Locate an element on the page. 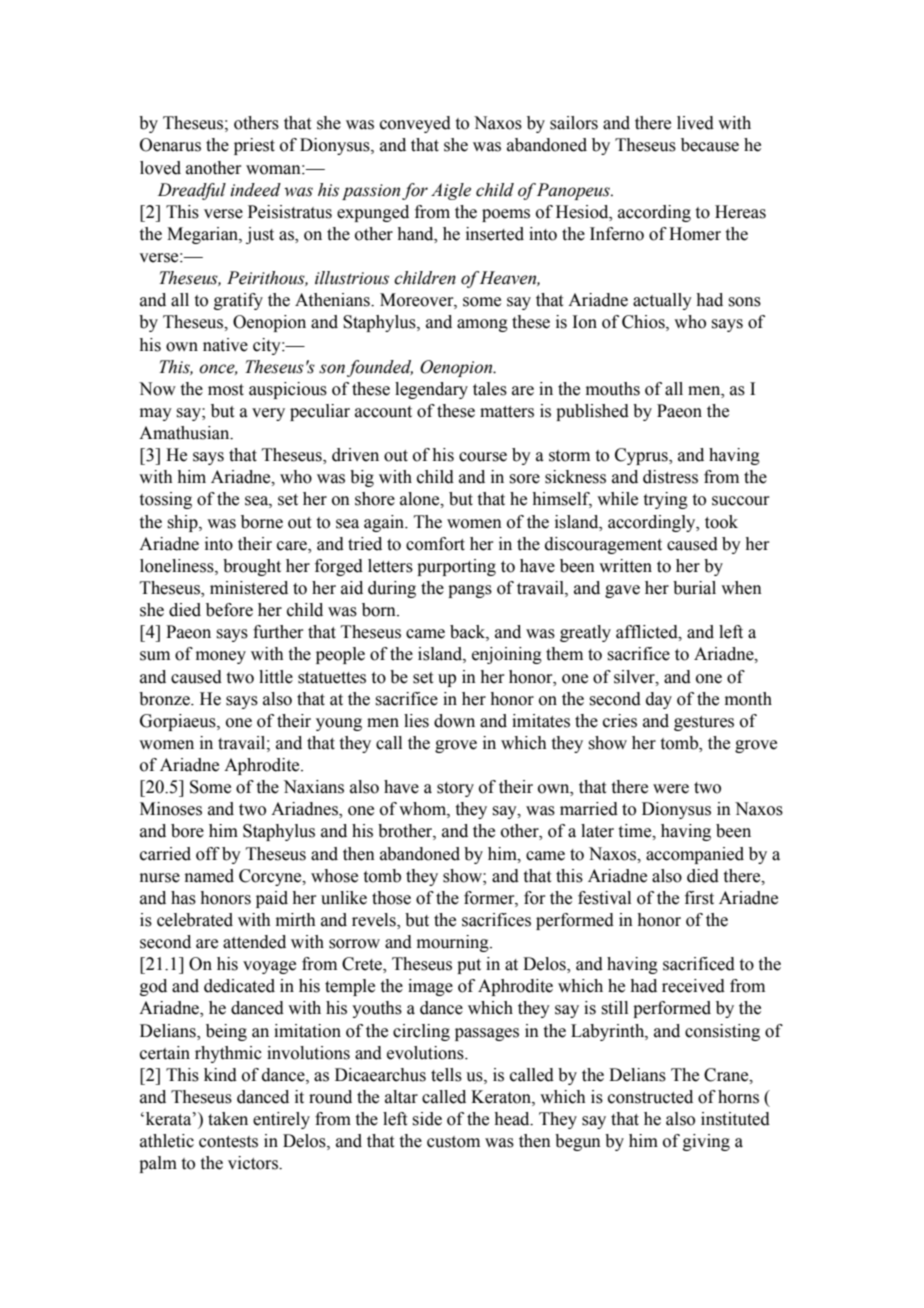 This page has width=924, height=1308. priest is located at coordinates (254, 146).
